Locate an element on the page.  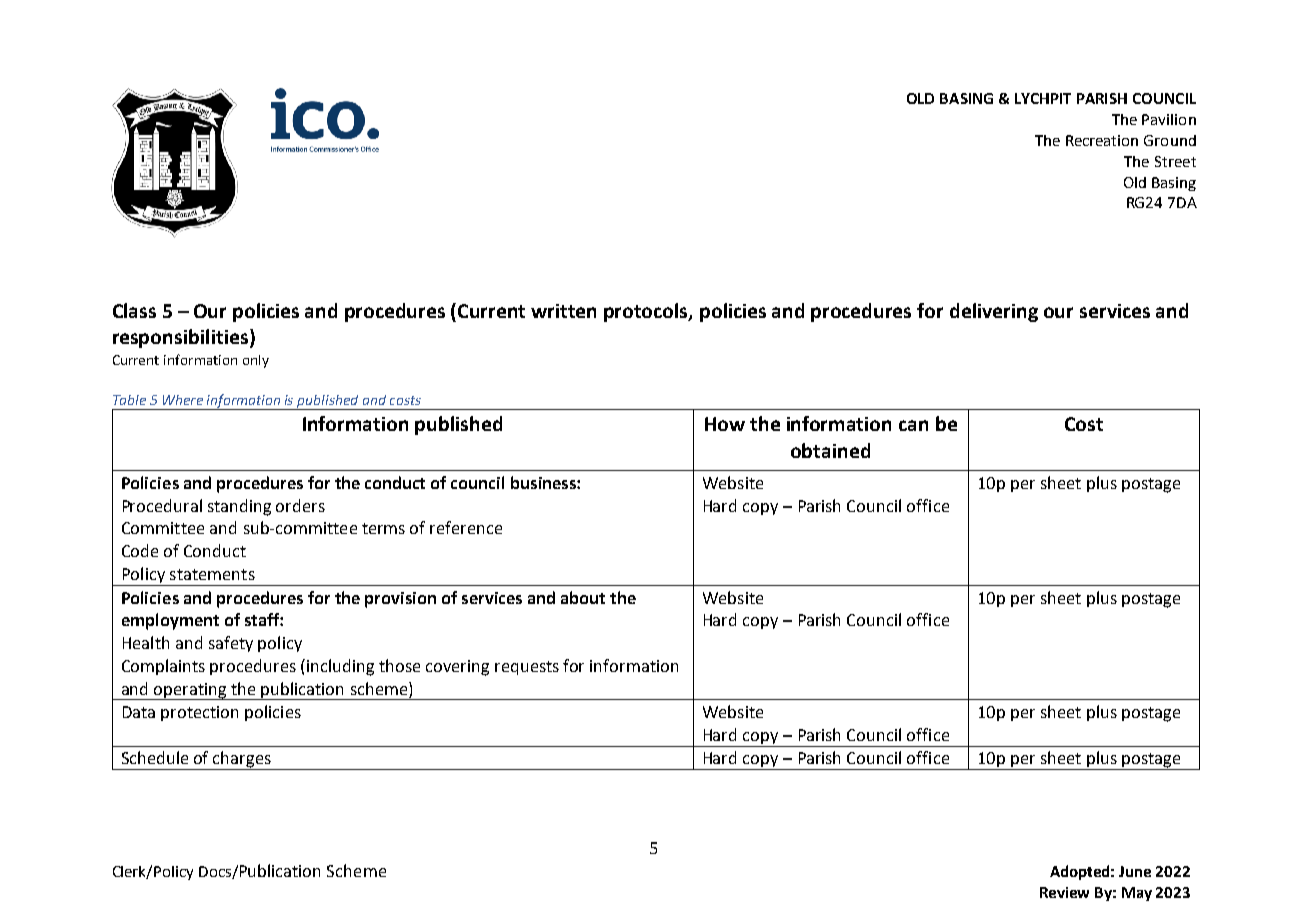
Ground is located at coordinates (1170, 140).
